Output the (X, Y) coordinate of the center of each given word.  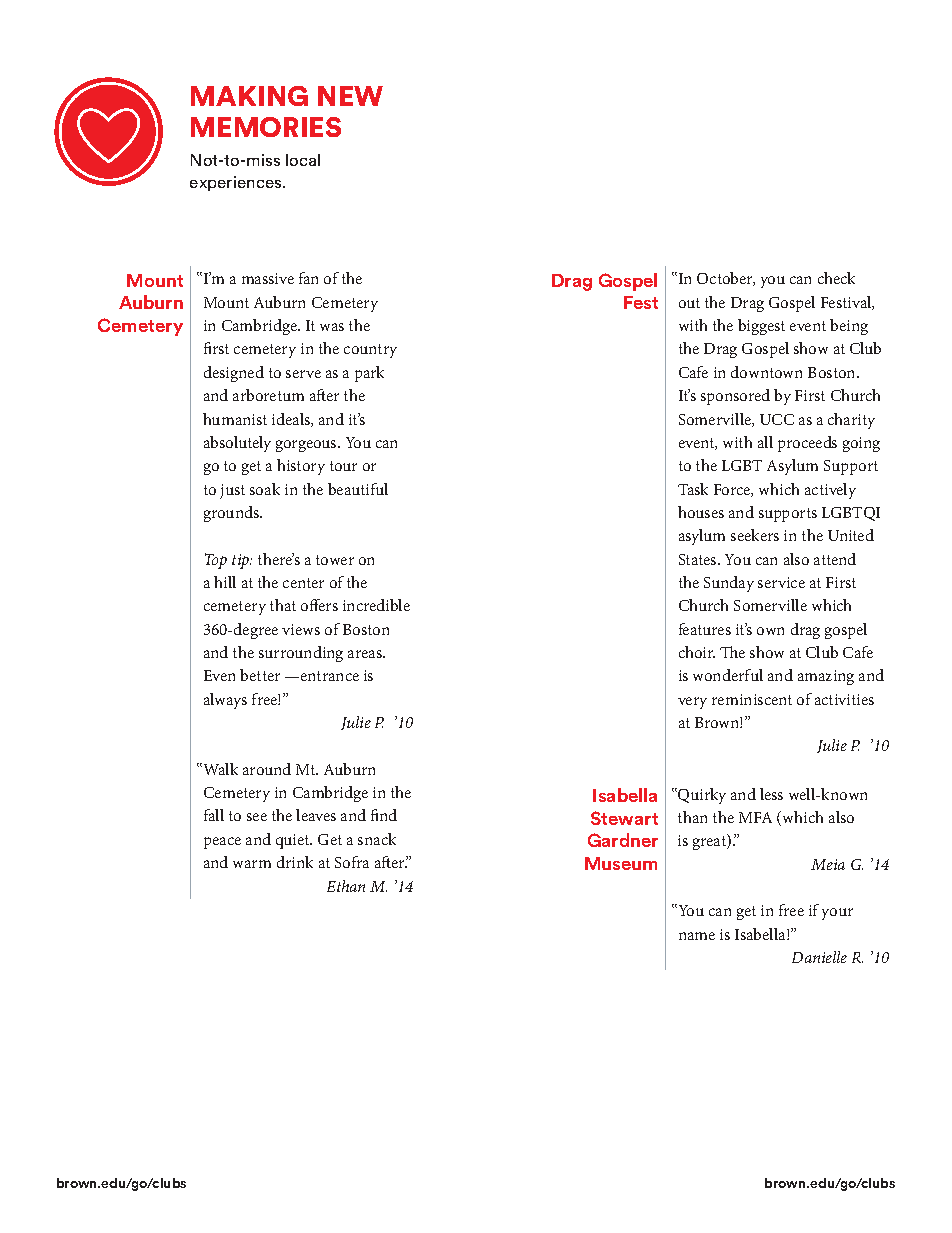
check (836, 278)
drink (295, 862)
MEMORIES (266, 127)
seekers (755, 535)
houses (701, 512)
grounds (233, 514)
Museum (621, 863)
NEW (350, 96)
